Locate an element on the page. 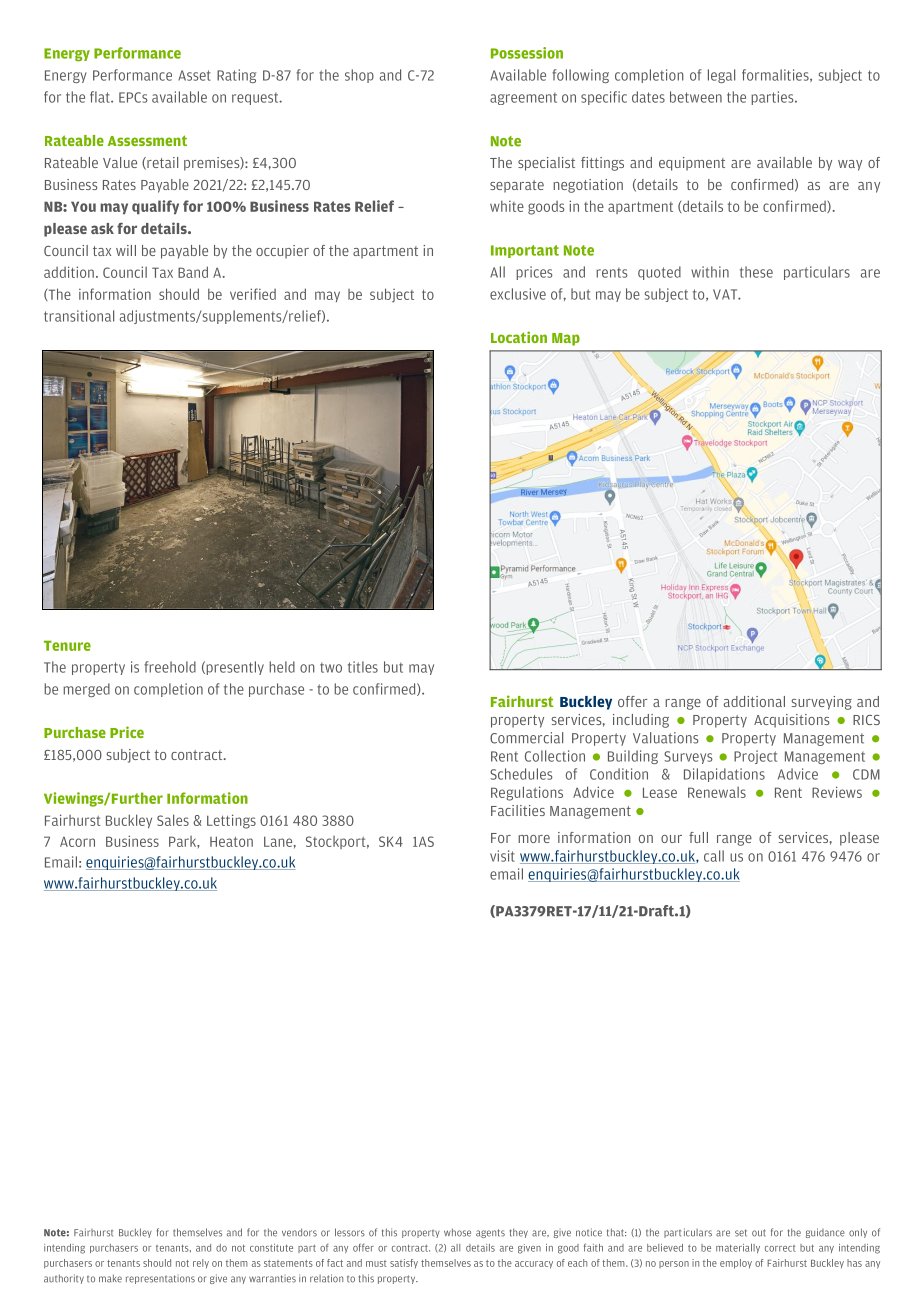 The width and height of the document is (924, 1309). Location is located at coordinates (519, 337).
